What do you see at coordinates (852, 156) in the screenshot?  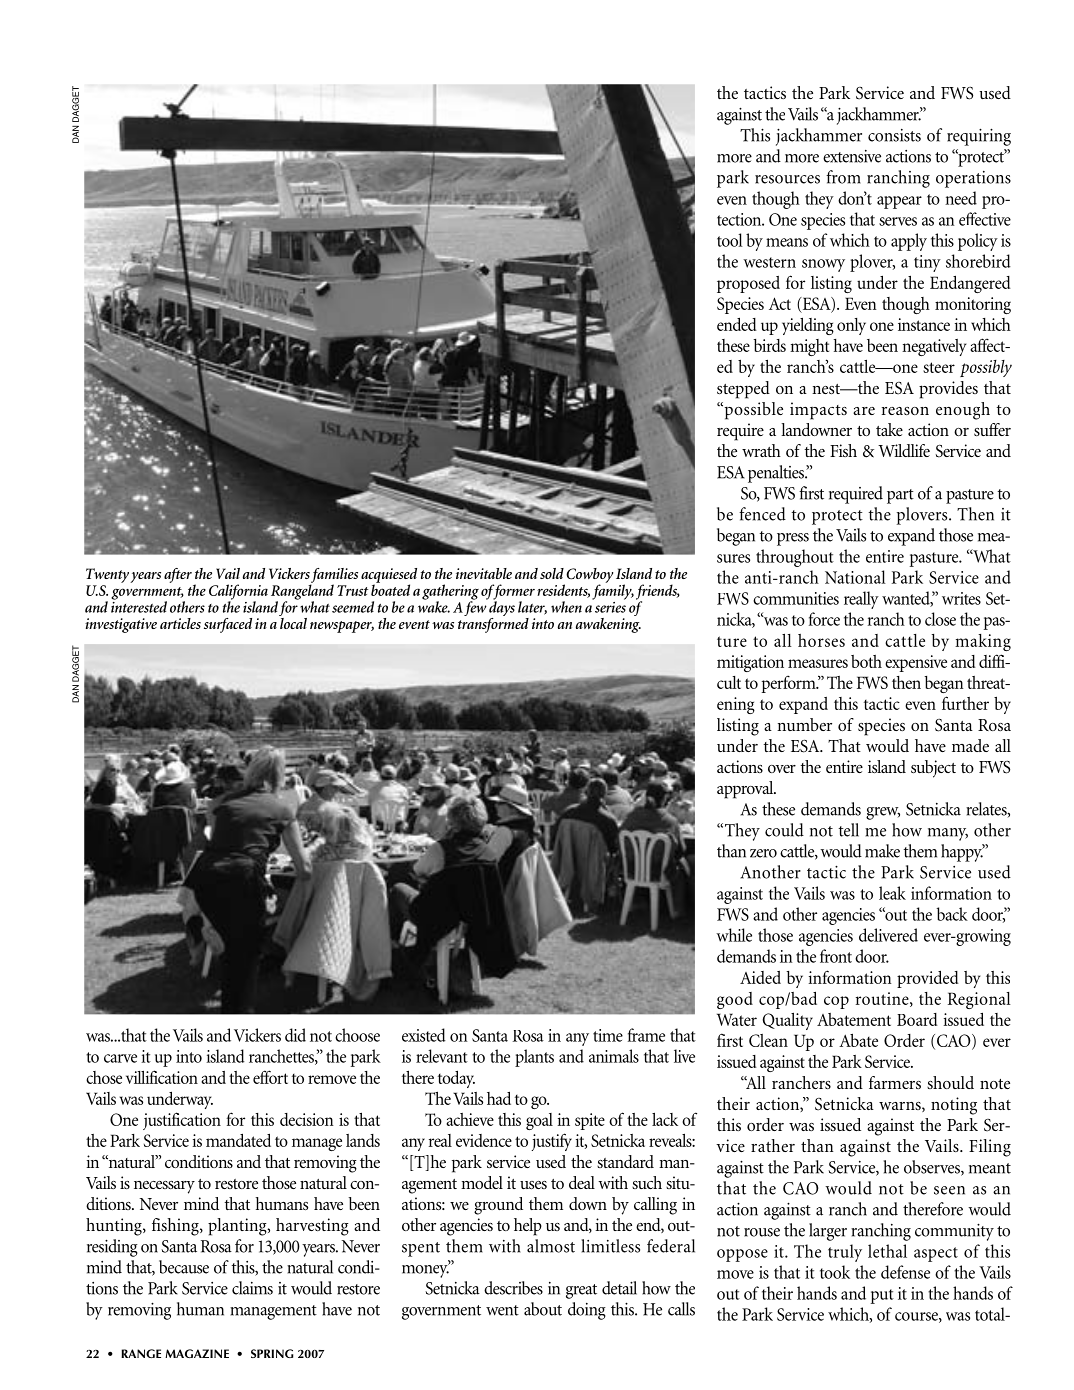 I see `extensive` at bounding box center [852, 156].
